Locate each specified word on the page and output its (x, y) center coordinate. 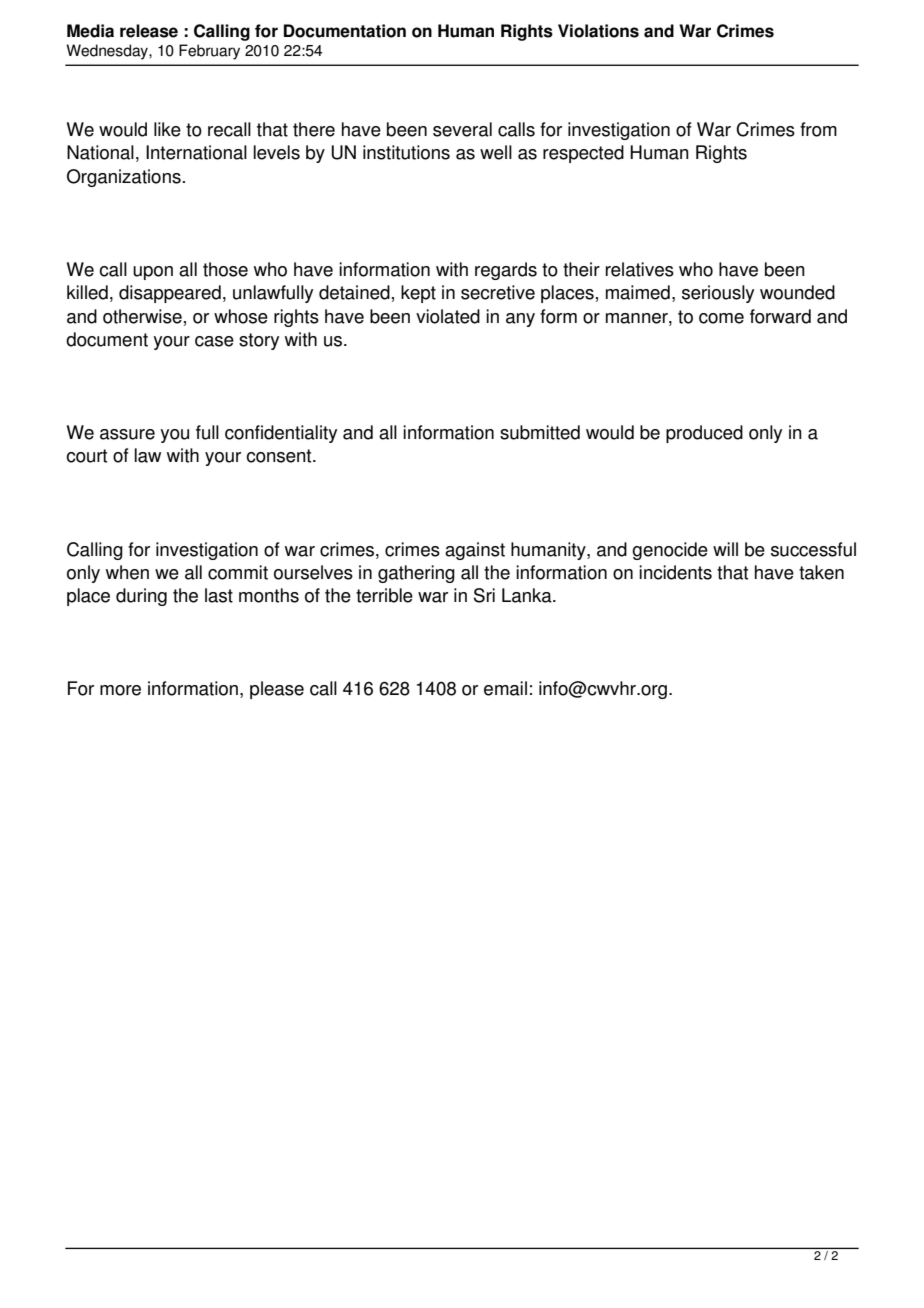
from (818, 129)
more (120, 690)
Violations (598, 31)
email (505, 688)
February (209, 52)
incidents (675, 572)
